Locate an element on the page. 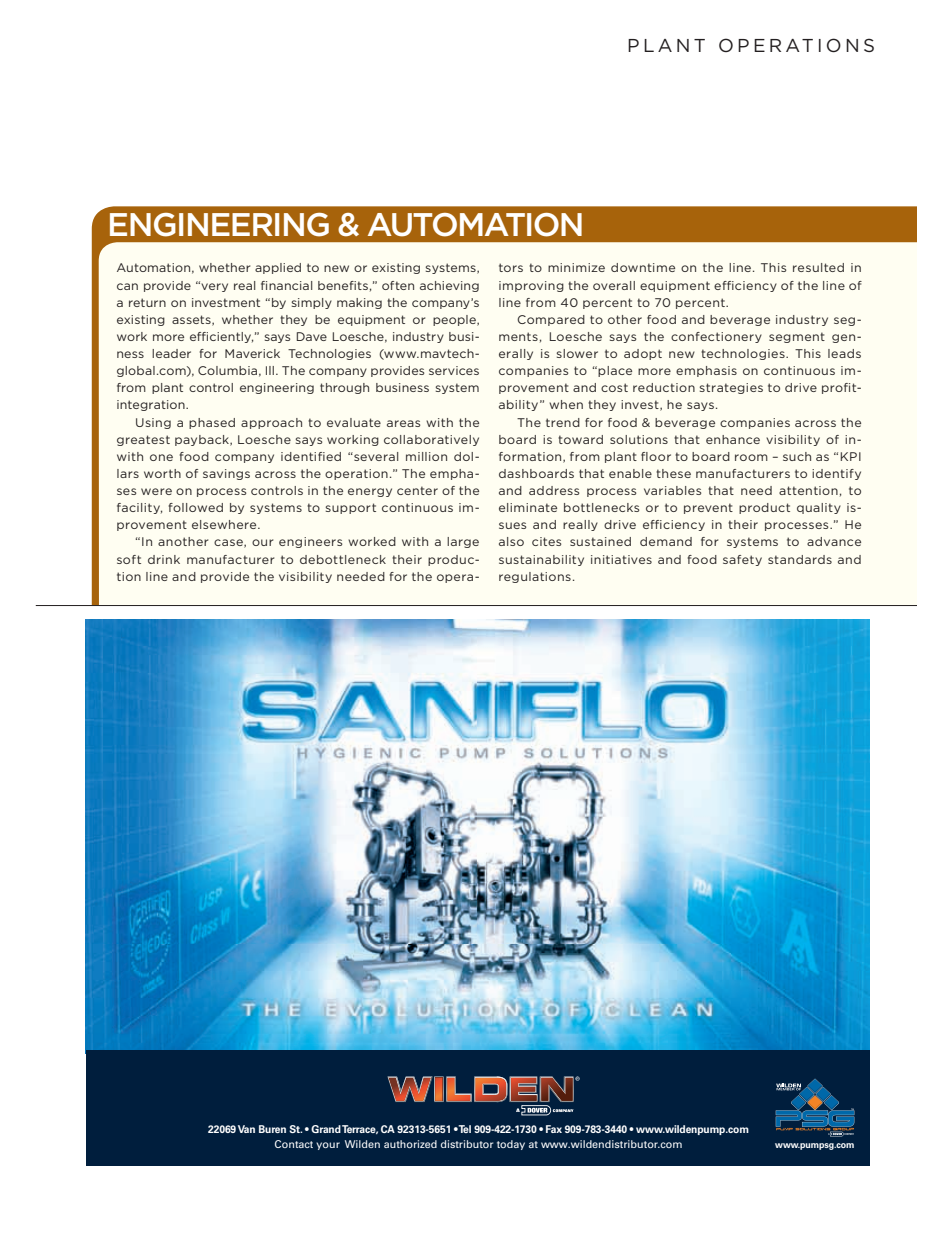  initiatives is located at coordinates (621, 559).
